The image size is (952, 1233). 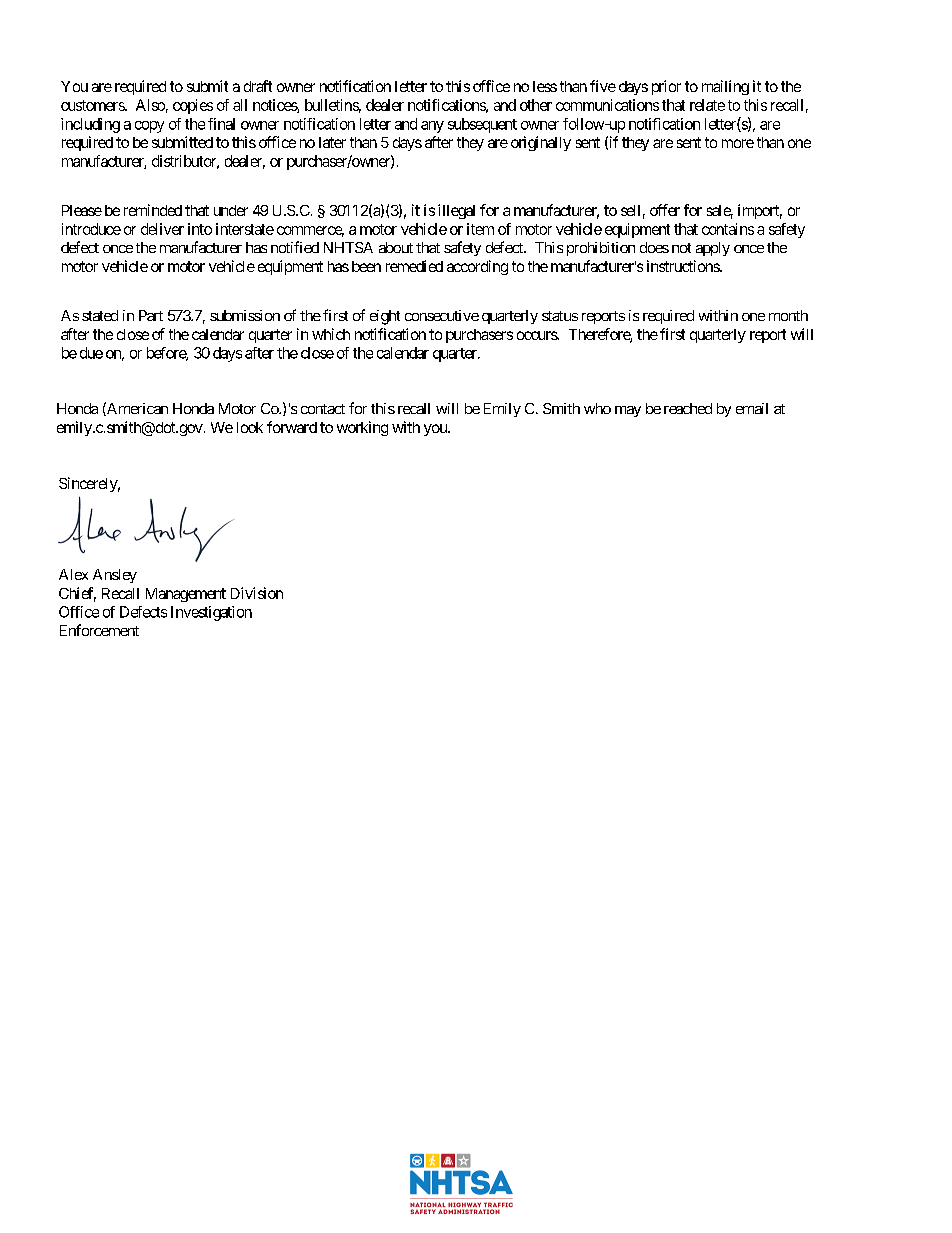 What do you see at coordinates (211, 613) in the page?
I see `Investigation` at bounding box center [211, 613].
